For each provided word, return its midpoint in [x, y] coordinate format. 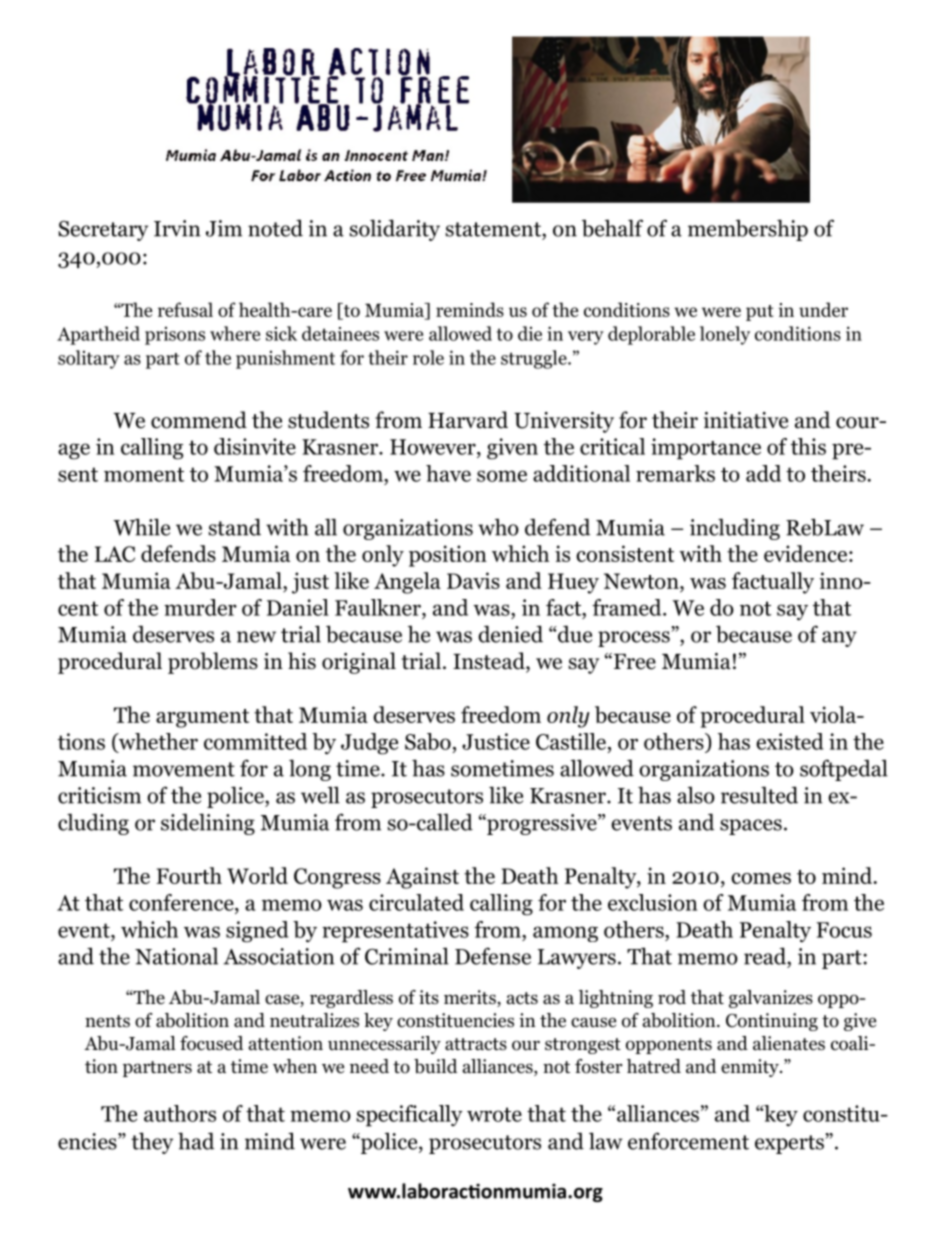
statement [494, 229]
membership [748, 230]
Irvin [177, 228]
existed [790, 741]
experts [790, 1144]
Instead [490, 662]
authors [180, 1113]
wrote [494, 1114]
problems [213, 663]
